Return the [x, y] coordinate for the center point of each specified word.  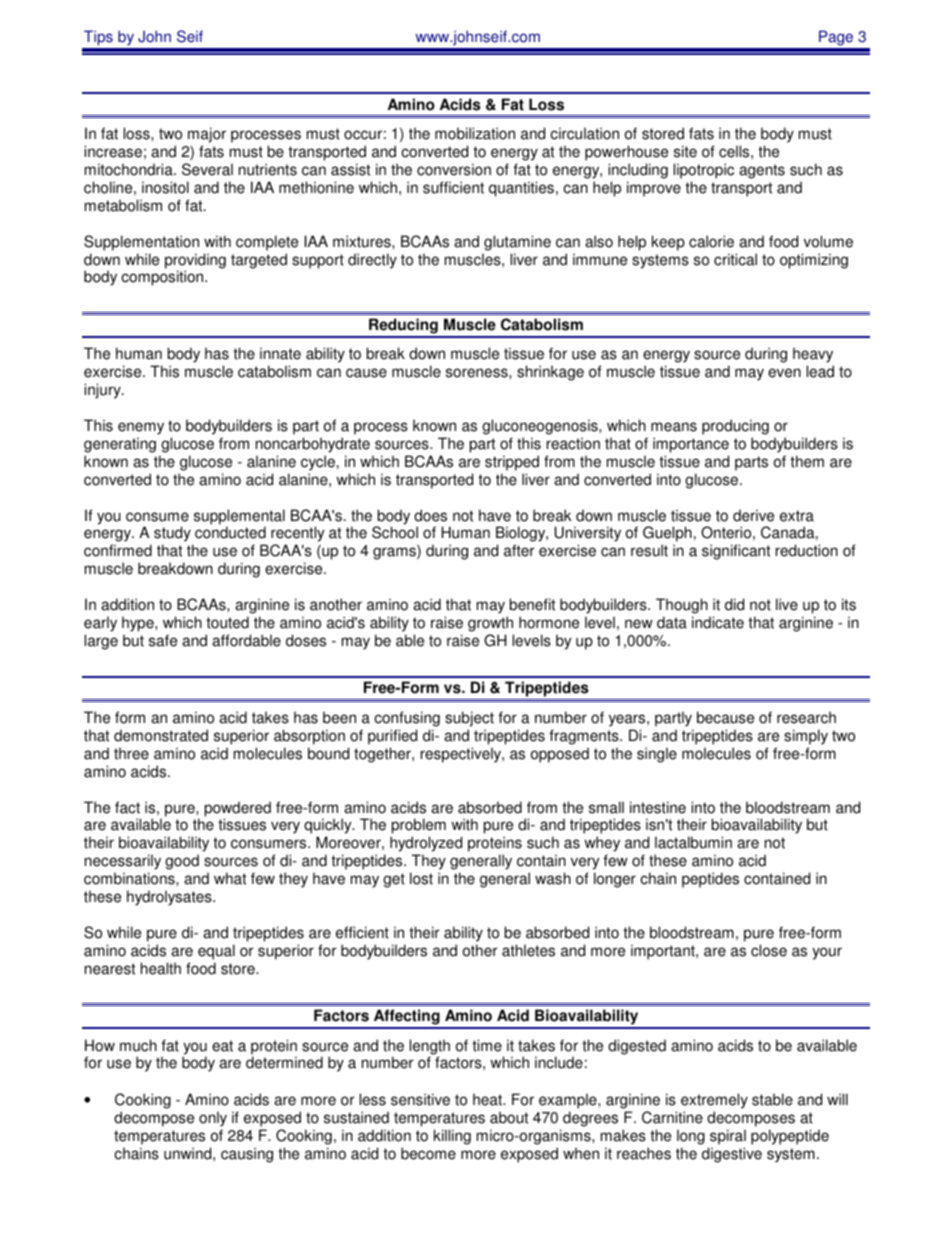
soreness [478, 373]
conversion [454, 169]
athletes [528, 950]
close [769, 950]
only [213, 1120]
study [173, 535]
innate [280, 353]
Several [207, 169]
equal [216, 952]
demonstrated [161, 735]
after [519, 550]
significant [736, 552]
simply [806, 737]
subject [469, 719]
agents [762, 171]
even [784, 373]
